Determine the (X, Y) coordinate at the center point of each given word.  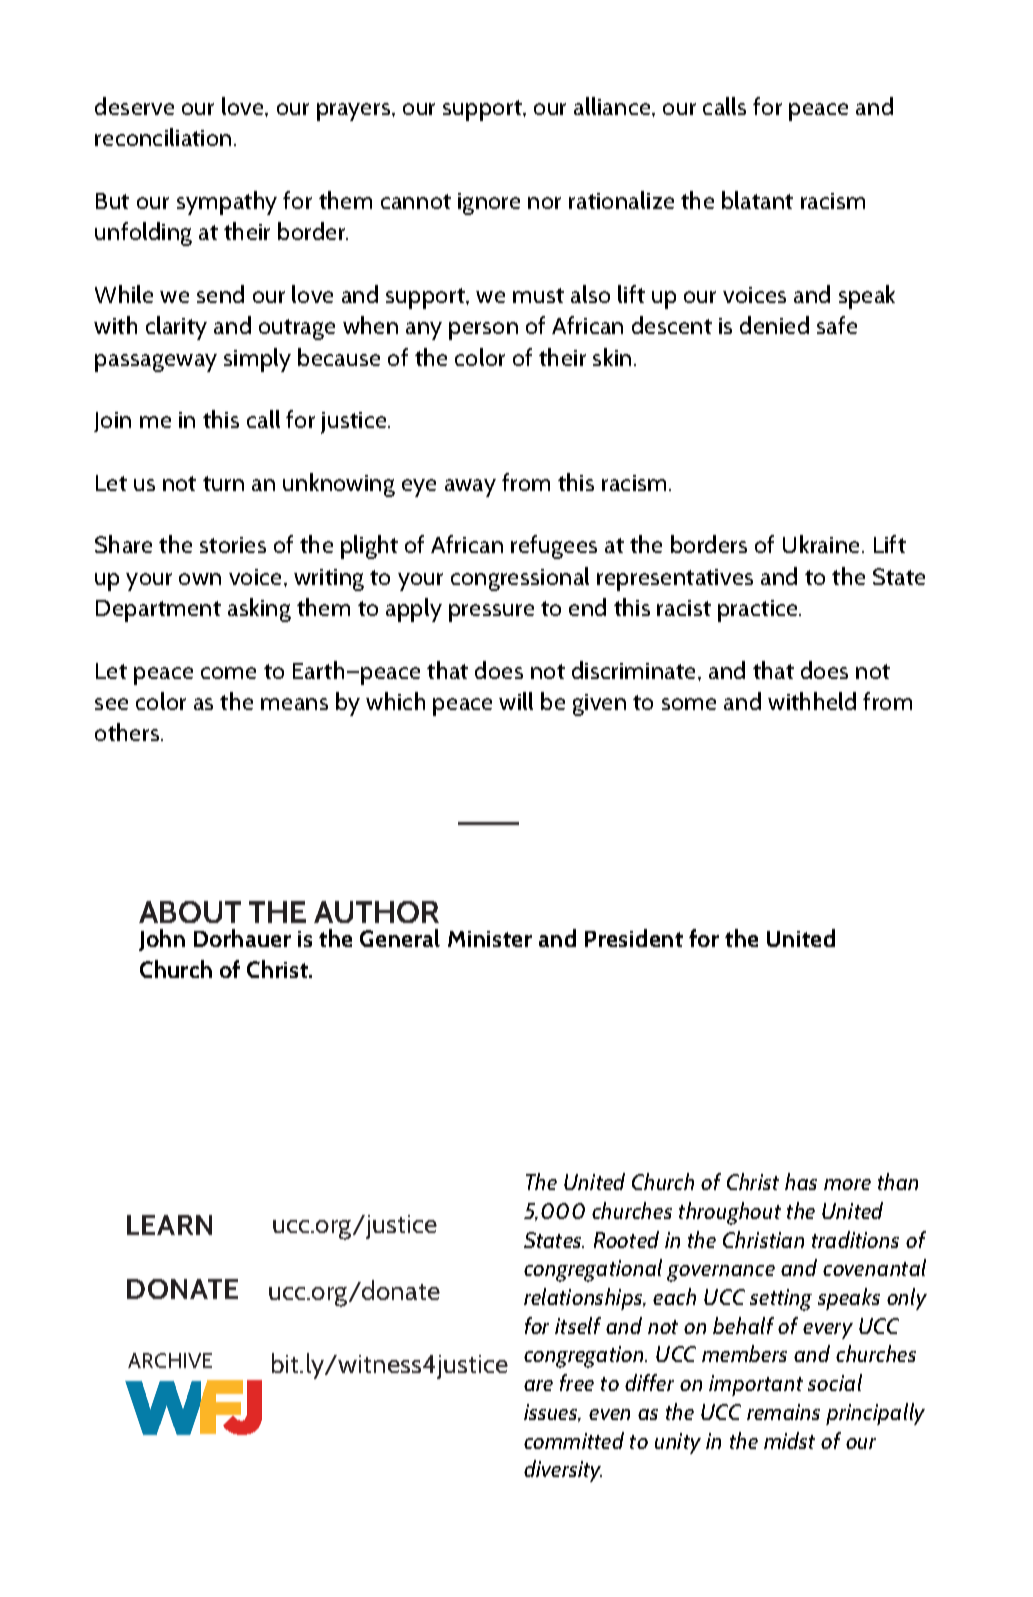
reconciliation (163, 137)
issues (552, 1413)
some (689, 704)
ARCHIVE (170, 1360)
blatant (757, 200)
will (516, 701)
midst (789, 1440)
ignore (489, 204)
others (128, 732)
